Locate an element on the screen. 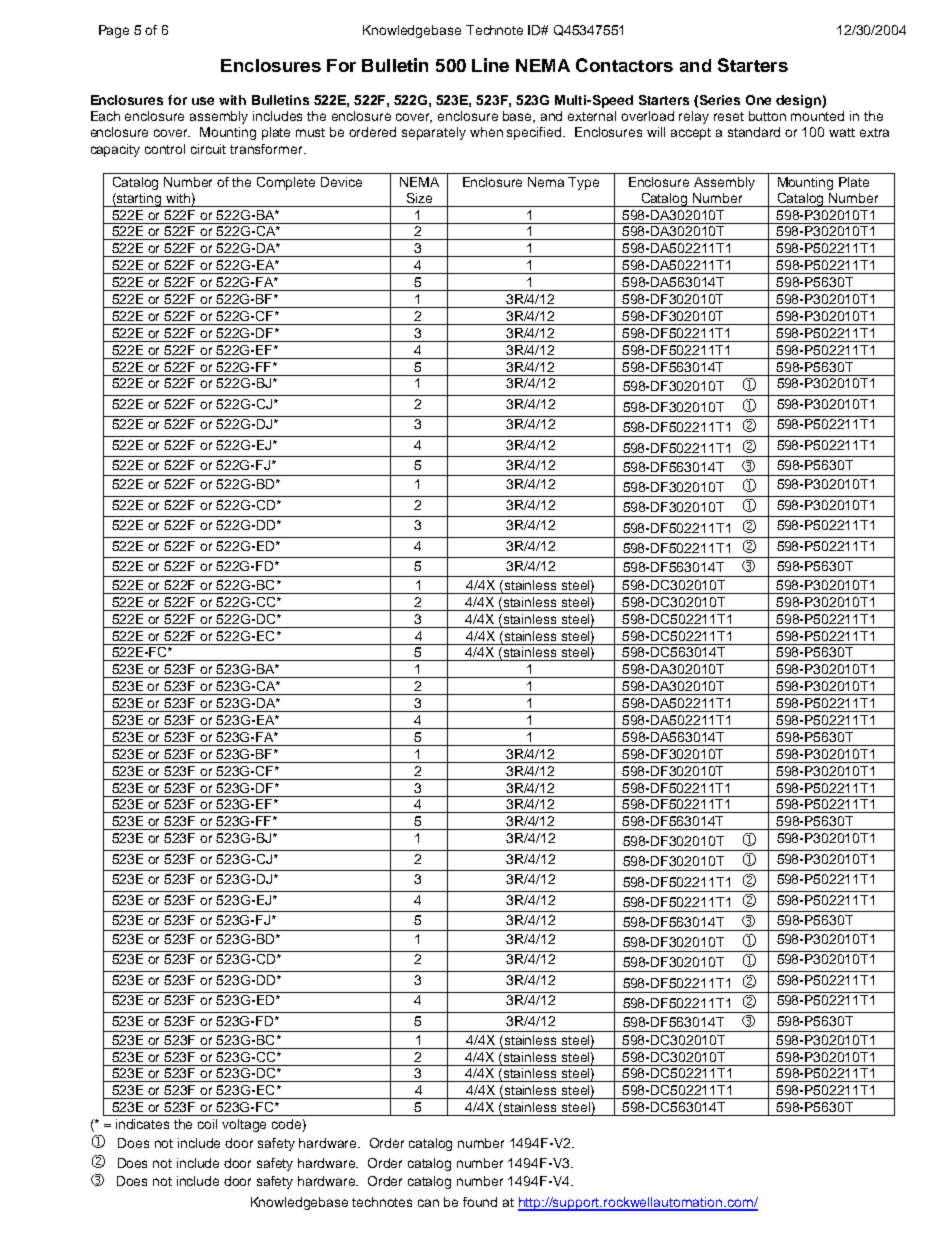 This screenshot has width=952, height=1233. Type is located at coordinates (583, 183).
